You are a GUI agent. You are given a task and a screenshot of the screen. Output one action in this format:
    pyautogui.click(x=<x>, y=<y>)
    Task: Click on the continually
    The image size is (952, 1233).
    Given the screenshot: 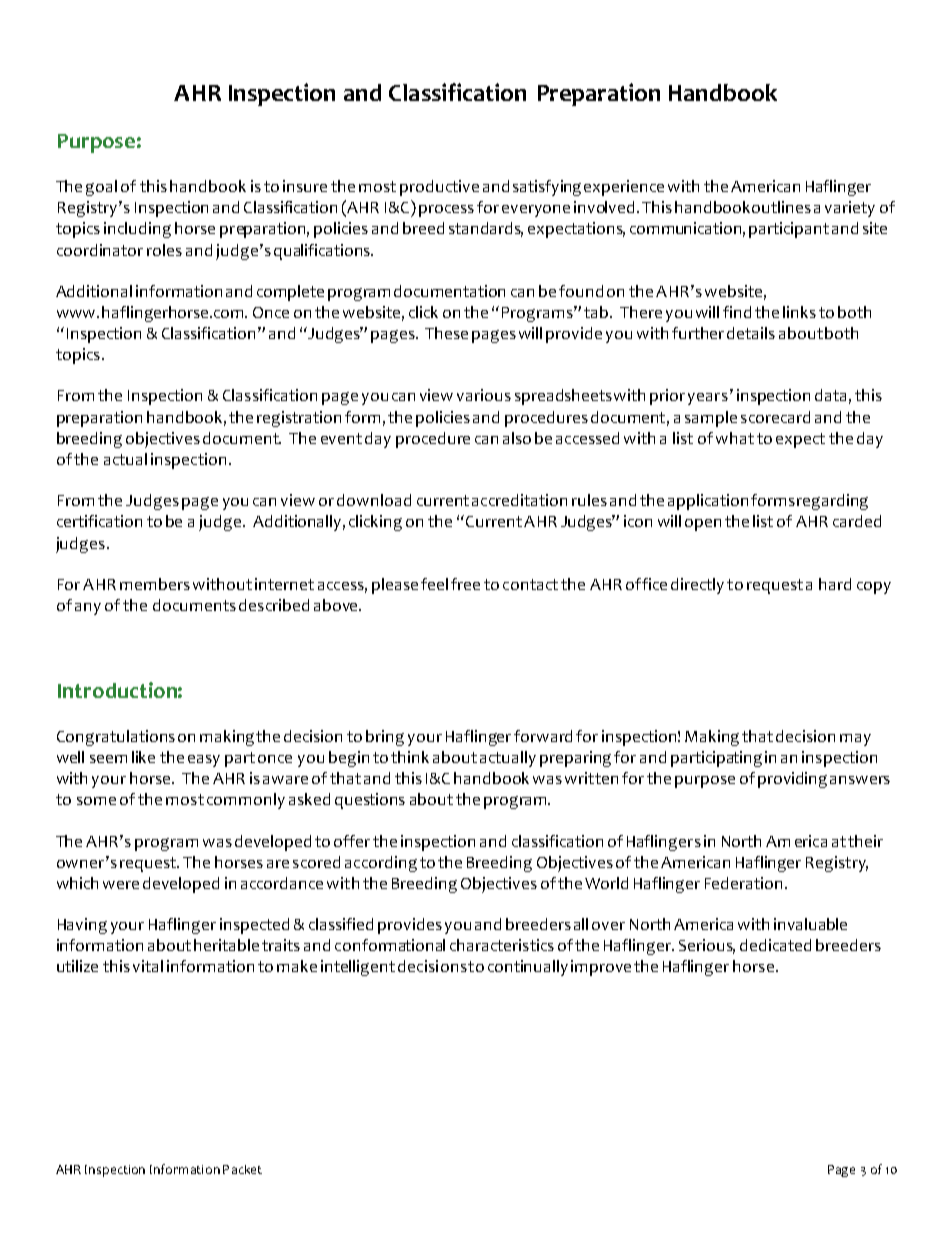 What is the action you would take?
    pyautogui.click(x=528, y=968)
